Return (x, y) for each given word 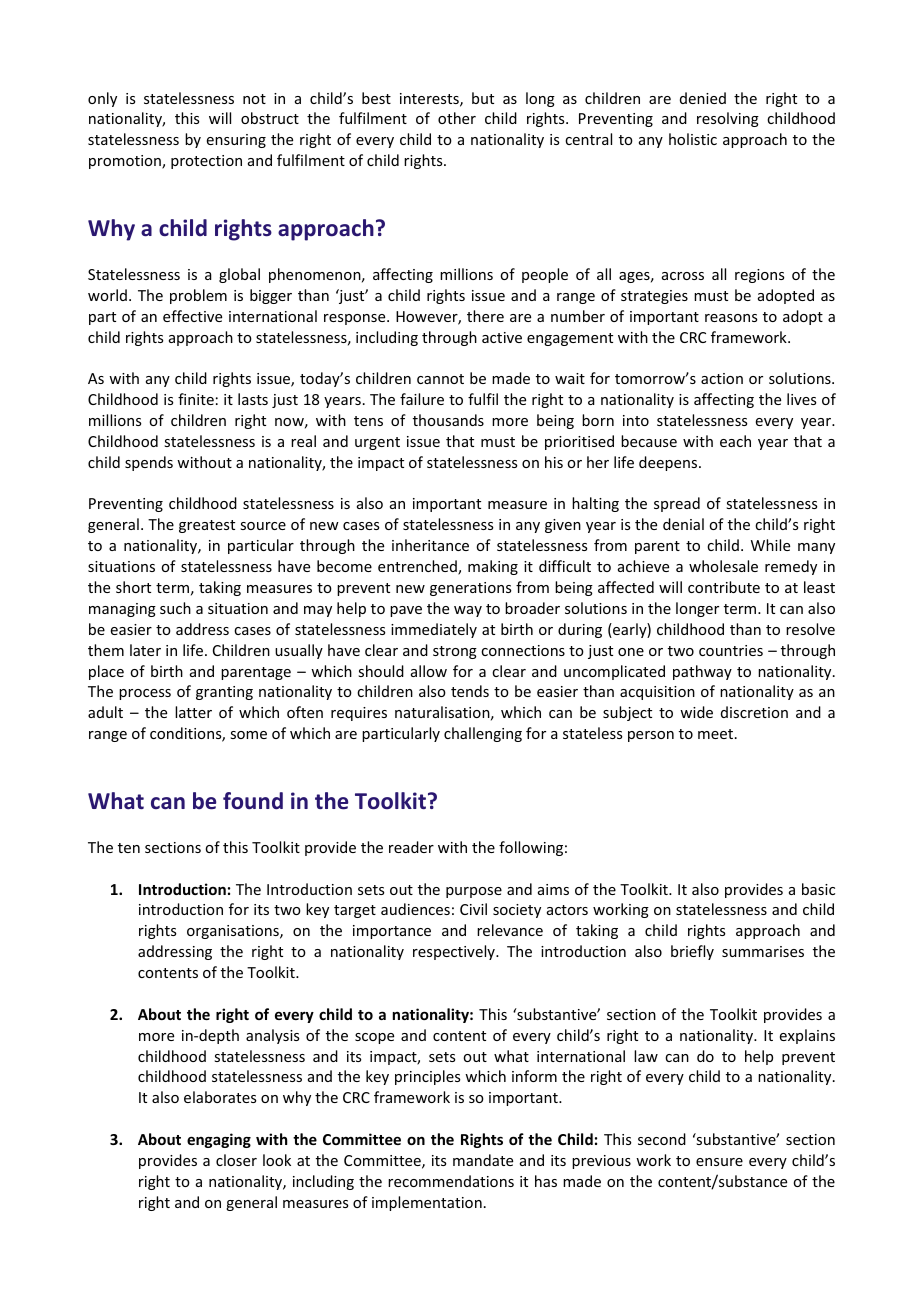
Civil (473, 909)
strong (455, 652)
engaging (219, 1140)
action (722, 378)
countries (731, 650)
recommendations (451, 1181)
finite (196, 399)
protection (206, 162)
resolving (728, 119)
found (253, 801)
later (145, 650)
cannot (440, 379)
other (457, 118)
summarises (763, 951)
